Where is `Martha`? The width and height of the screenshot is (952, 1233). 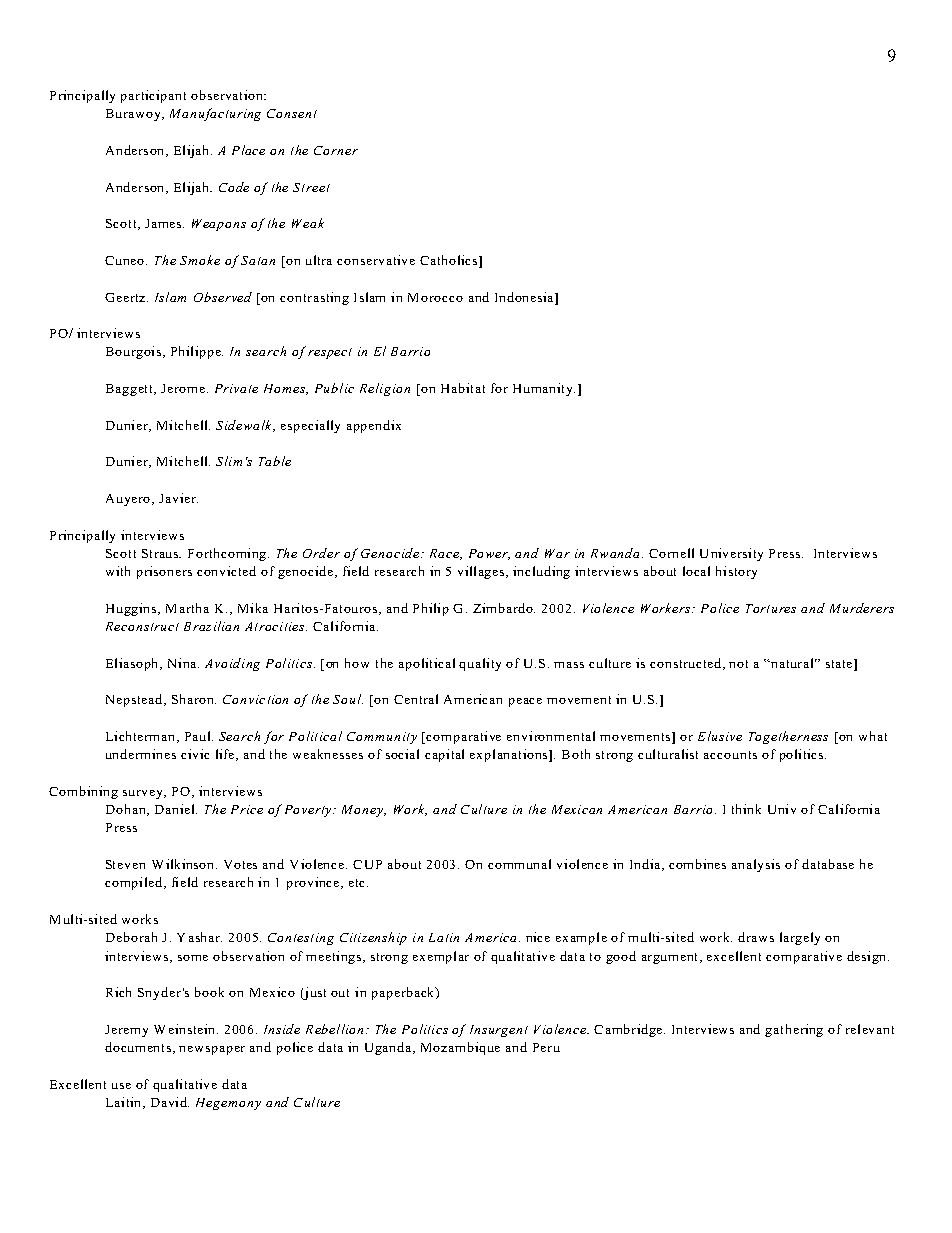 Martha is located at coordinates (187, 608).
